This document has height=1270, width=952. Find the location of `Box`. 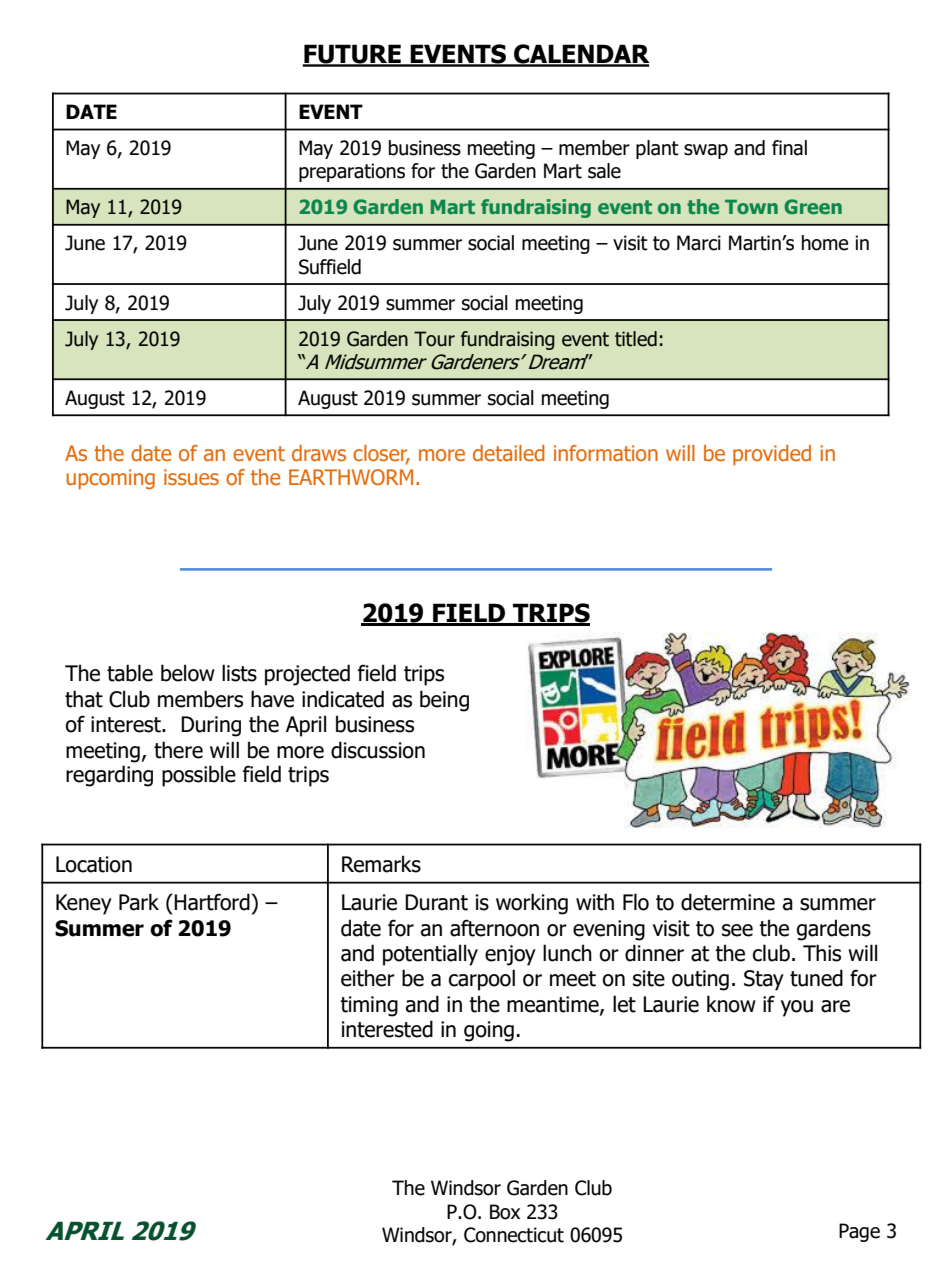

Box is located at coordinates (505, 1212).
